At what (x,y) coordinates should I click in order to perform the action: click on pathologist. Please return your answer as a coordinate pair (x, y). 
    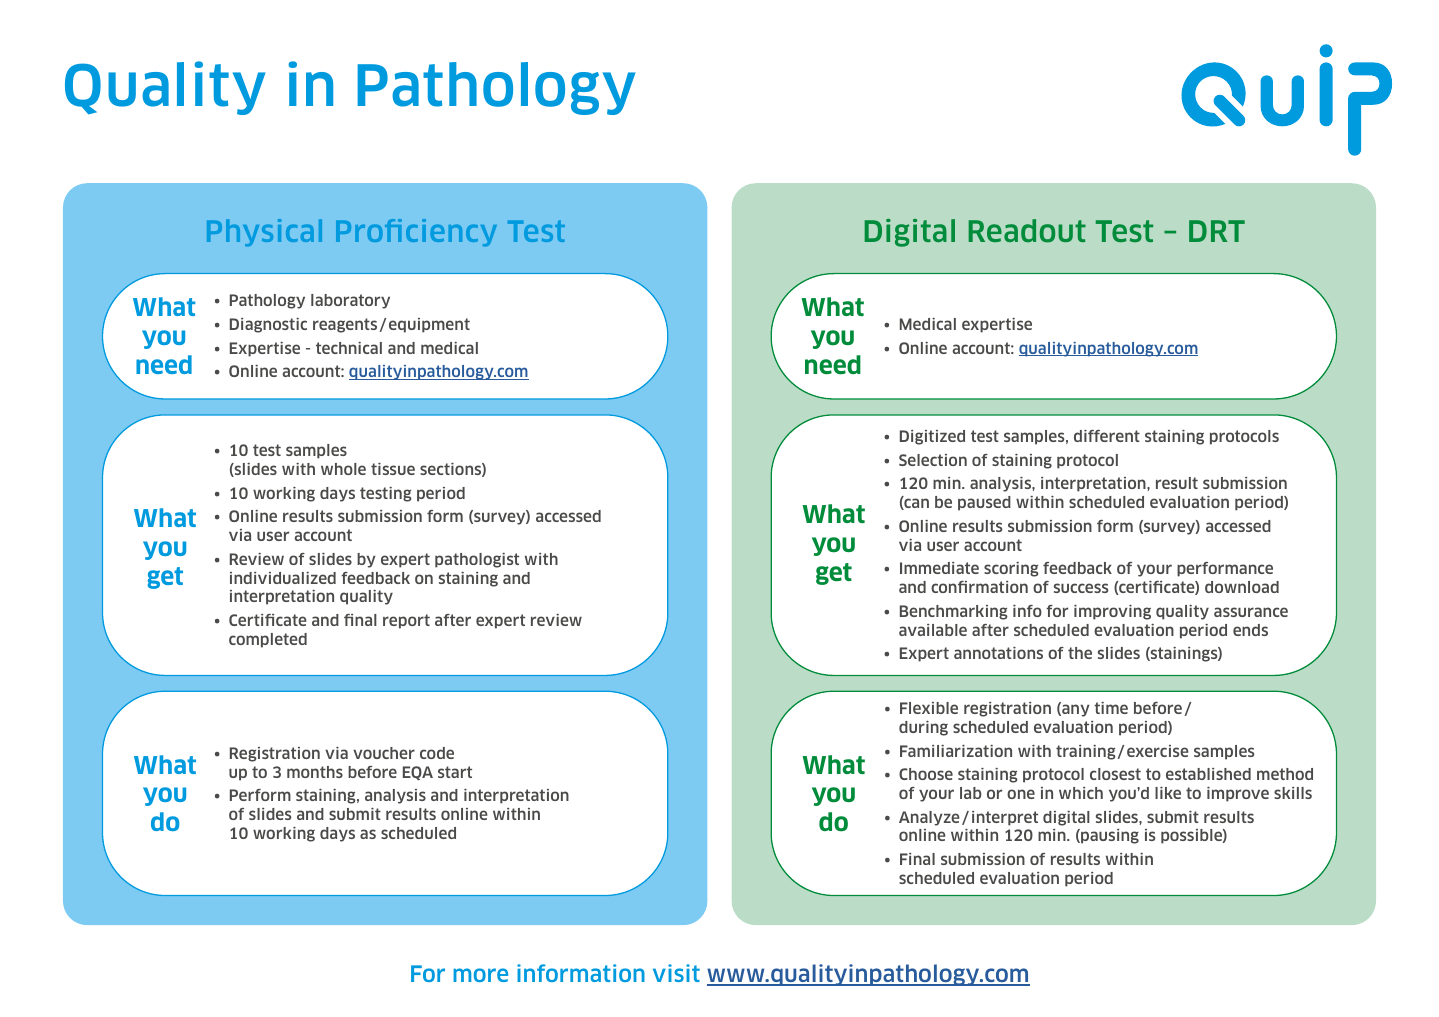
    Looking at the image, I should click on (477, 560).
